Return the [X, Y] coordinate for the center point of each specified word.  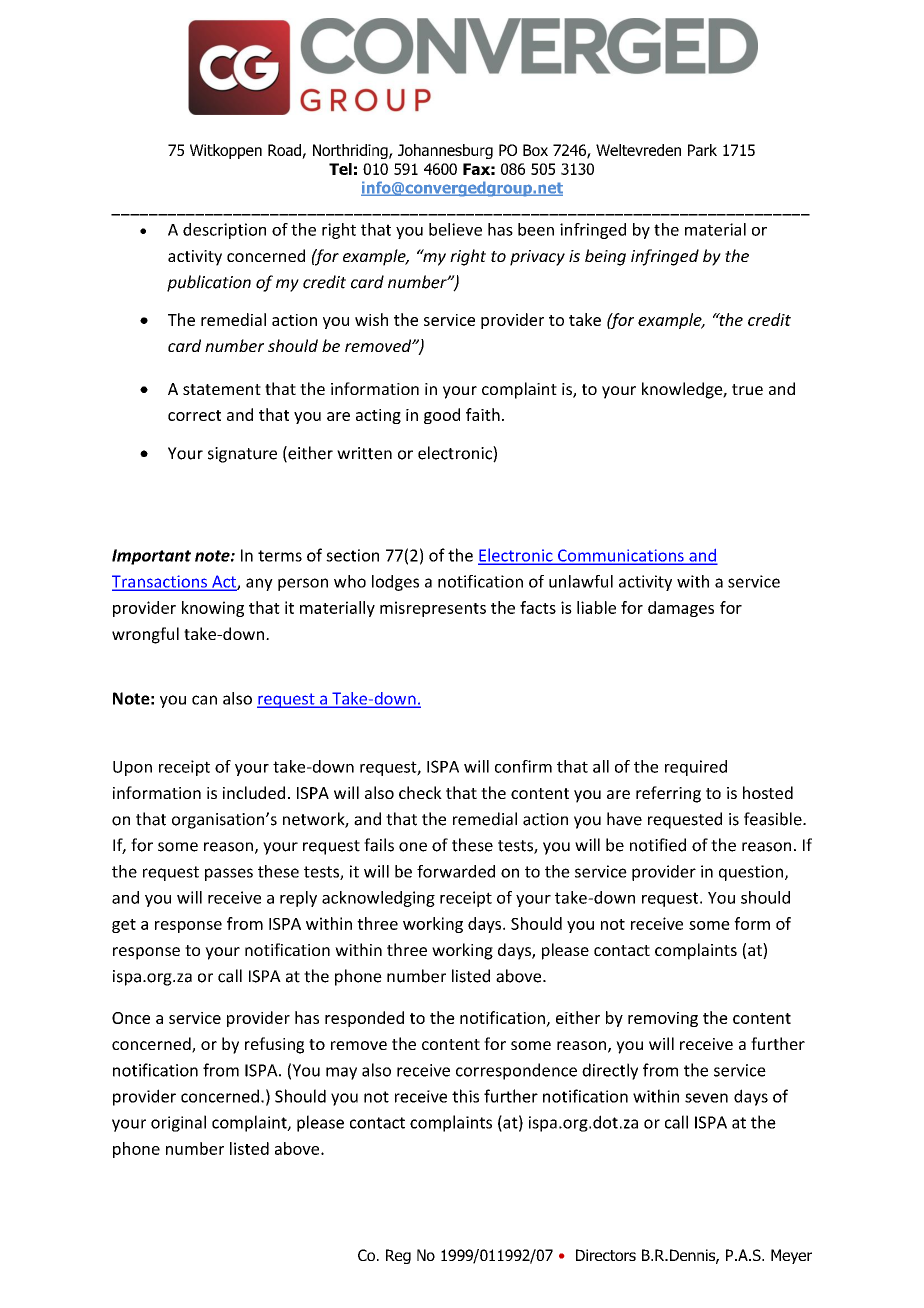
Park [702, 150]
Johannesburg [445, 151]
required [696, 768]
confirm [523, 766]
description [224, 231]
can [204, 700]
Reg [398, 1256]
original [178, 1123]
